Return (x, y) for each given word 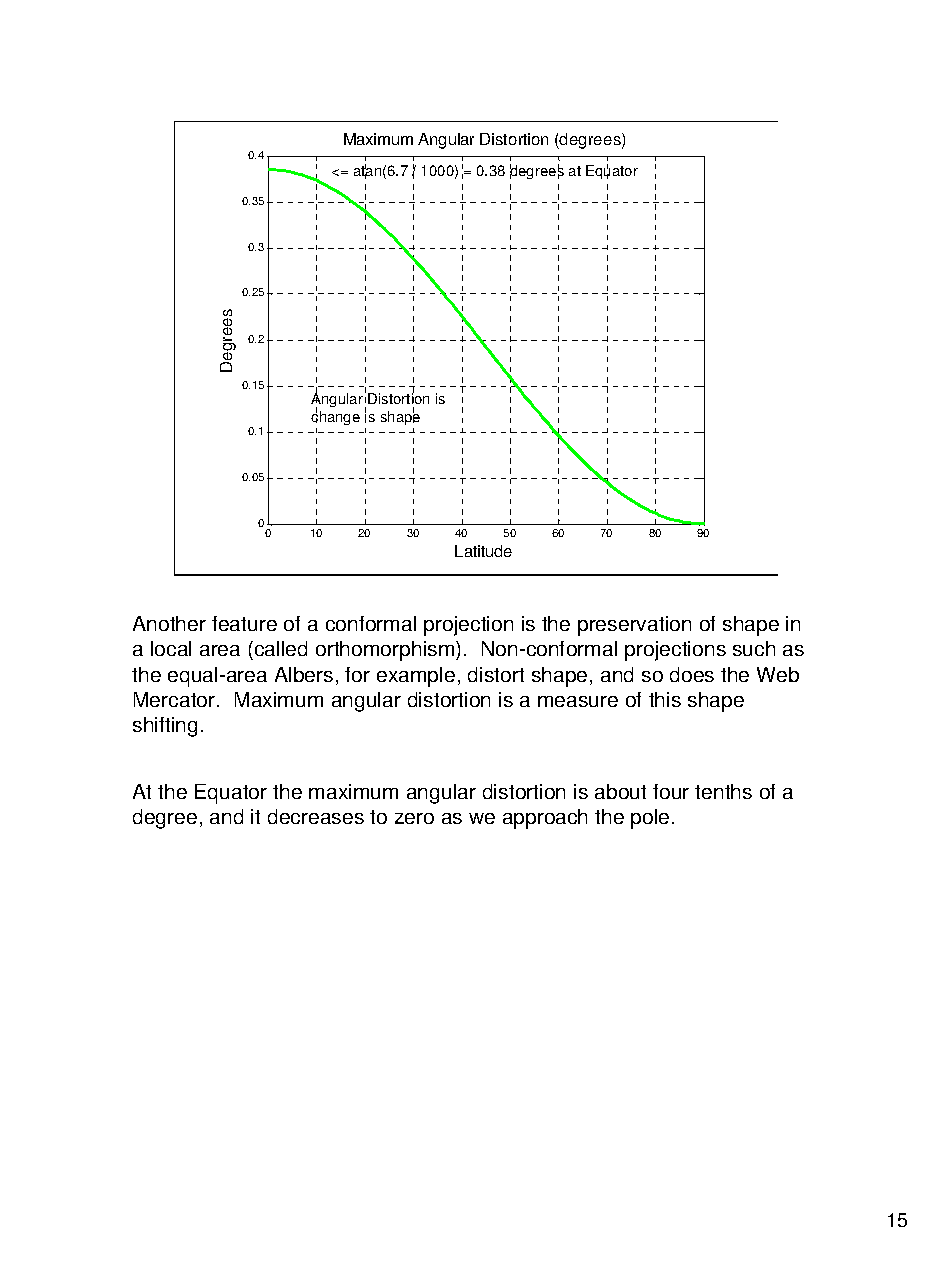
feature (244, 623)
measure (578, 701)
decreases (316, 816)
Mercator (176, 699)
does (692, 674)
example (416, 677)
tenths (723, 791)
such (754, 648)
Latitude (483, 551)
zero (414, 818)
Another (169, 623)
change (335, 417)
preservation (634, 626)
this (665, 699)
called (281, 648)
